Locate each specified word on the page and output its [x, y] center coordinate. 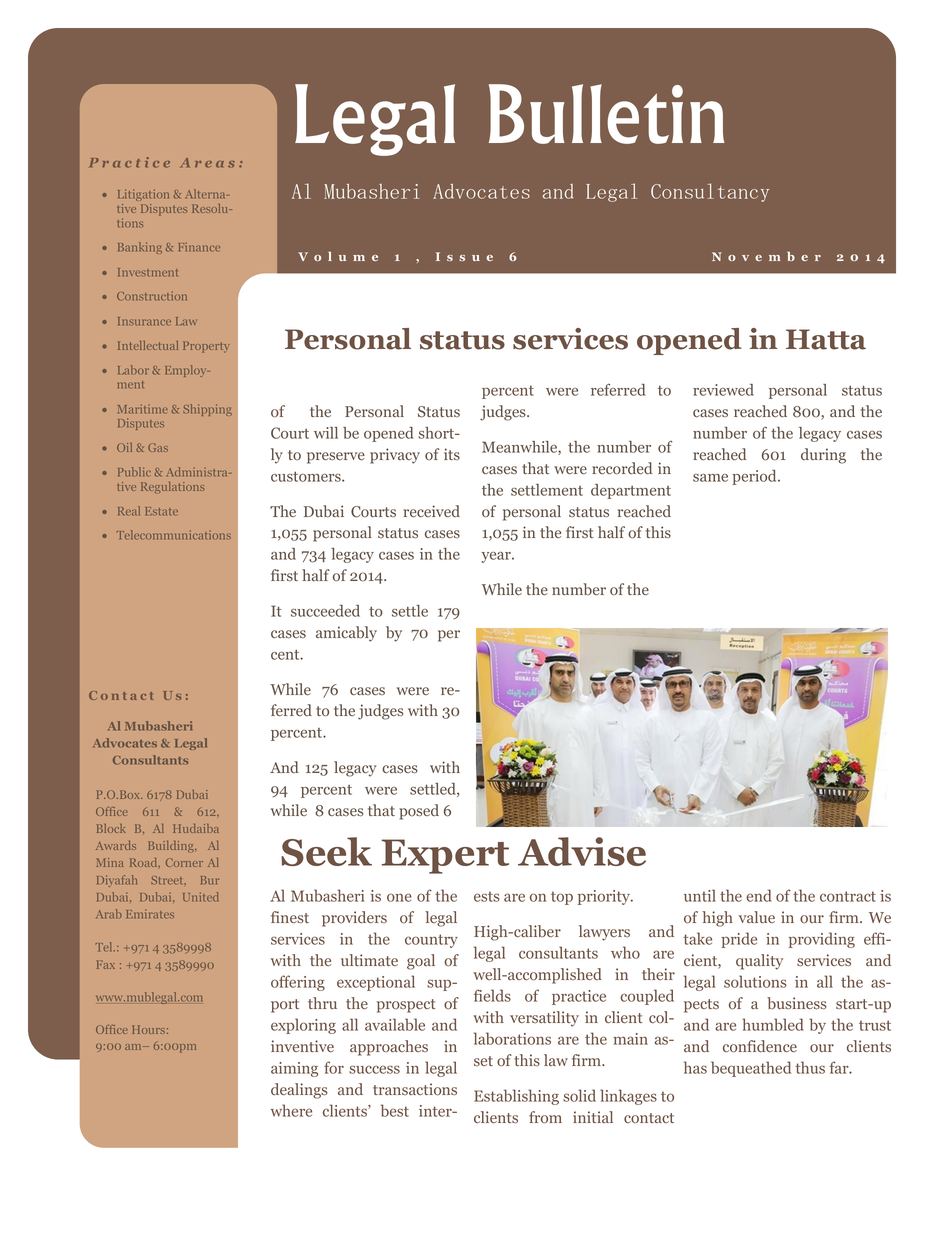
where [291, 1110]
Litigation [143, 195]
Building [172, 846]
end [759, 895]
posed [419, 812]
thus [810, 1067]
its [452, 454]
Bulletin [607, 114]
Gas [158, 448]
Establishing [516, 1097]
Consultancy [710, 192]
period [755, 477]
